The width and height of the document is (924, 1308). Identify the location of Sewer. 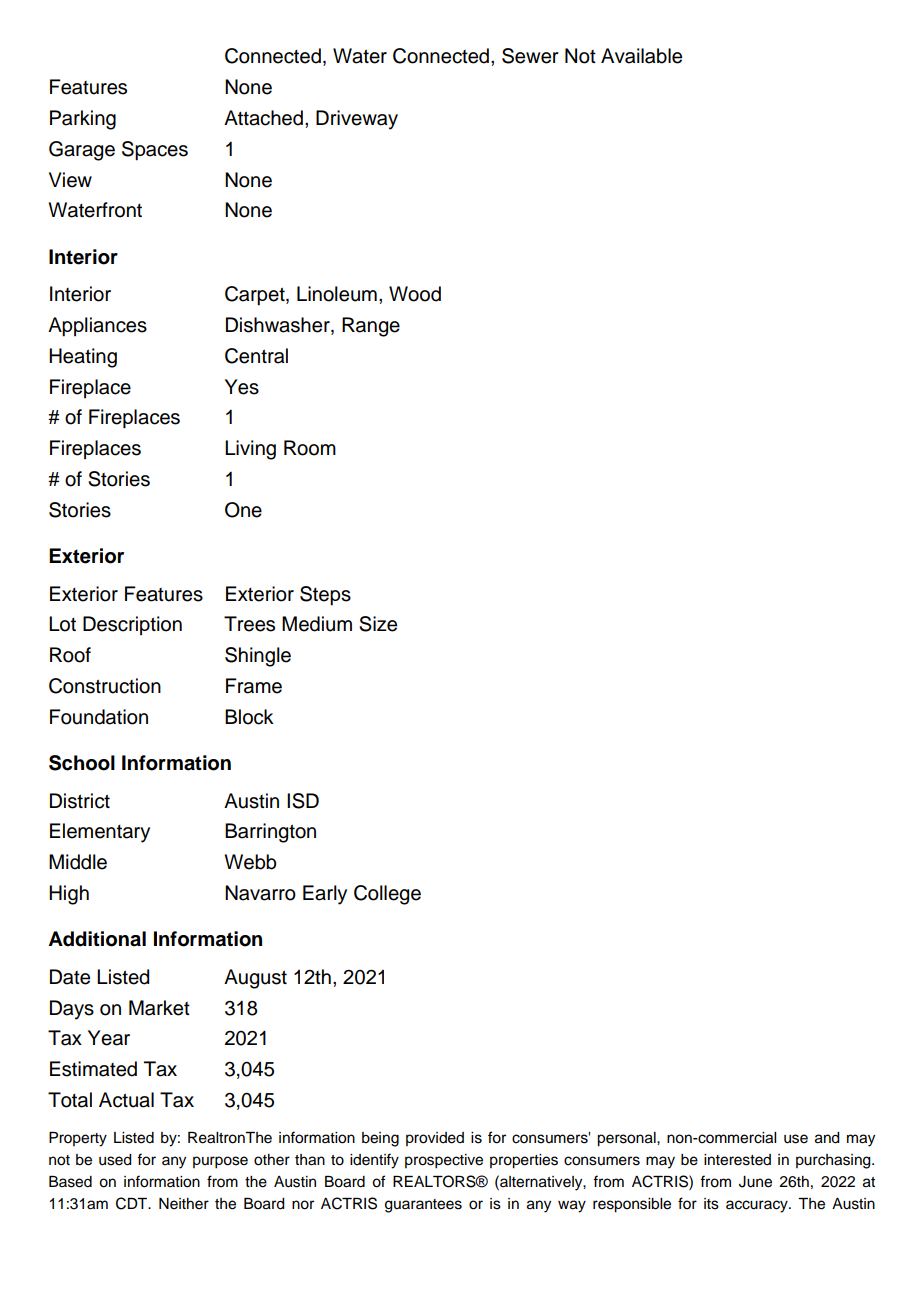
(530, 56).
